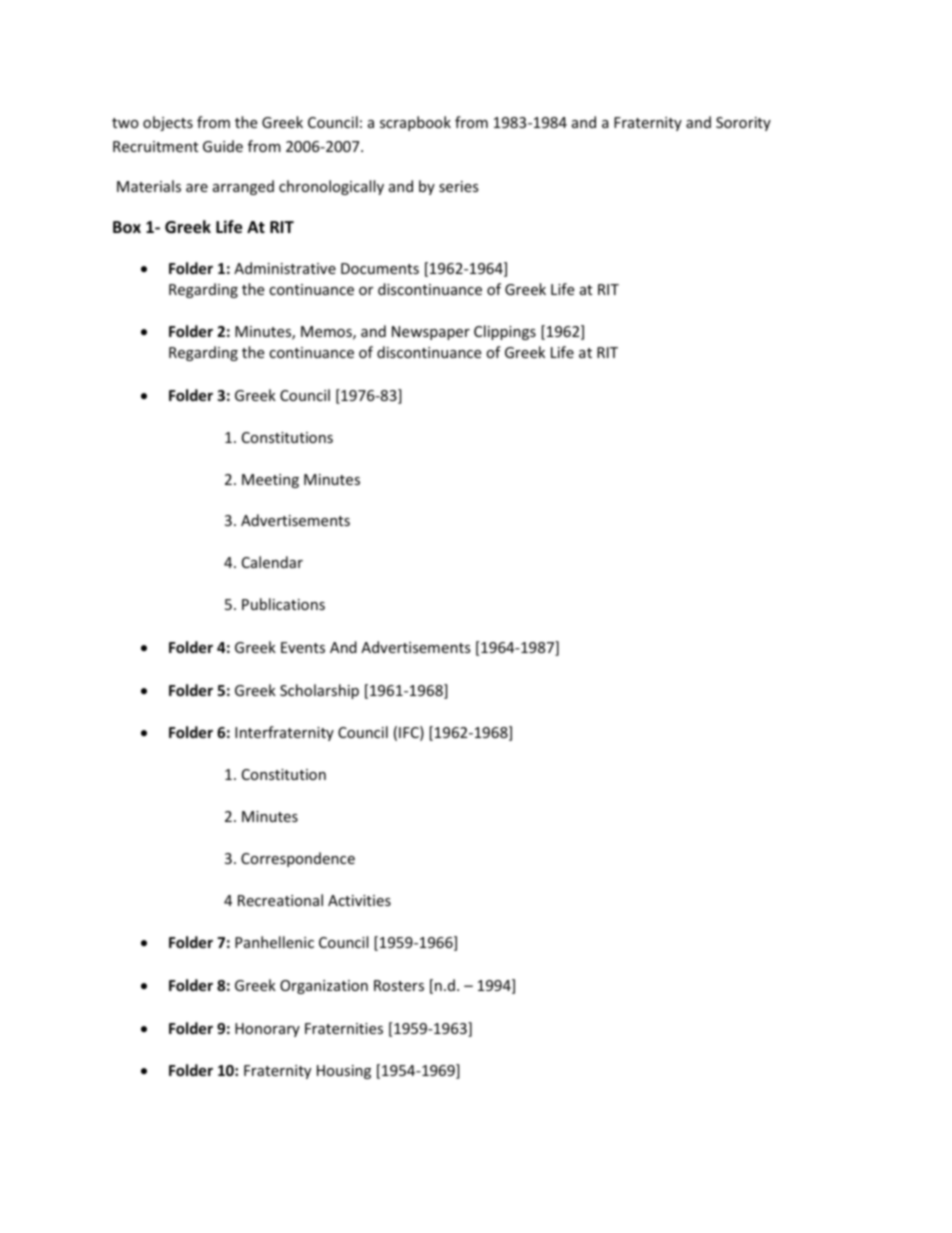  Describe the element at coordinates (267, 1030) in the page. I see `Honorary` at that location.
